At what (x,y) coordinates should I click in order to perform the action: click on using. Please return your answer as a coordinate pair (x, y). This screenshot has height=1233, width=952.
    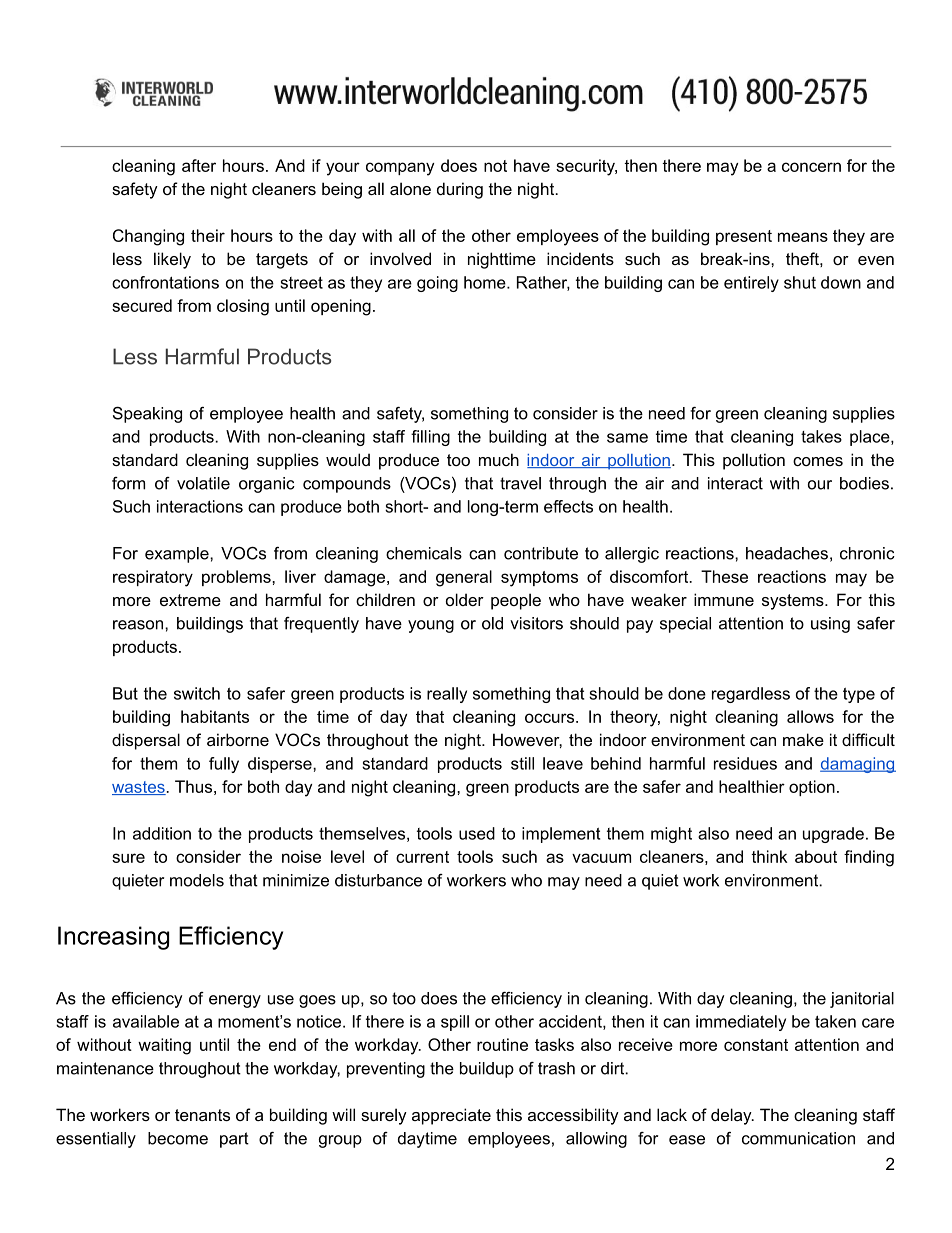
    Looking at the image, I should click on (830, 625).
